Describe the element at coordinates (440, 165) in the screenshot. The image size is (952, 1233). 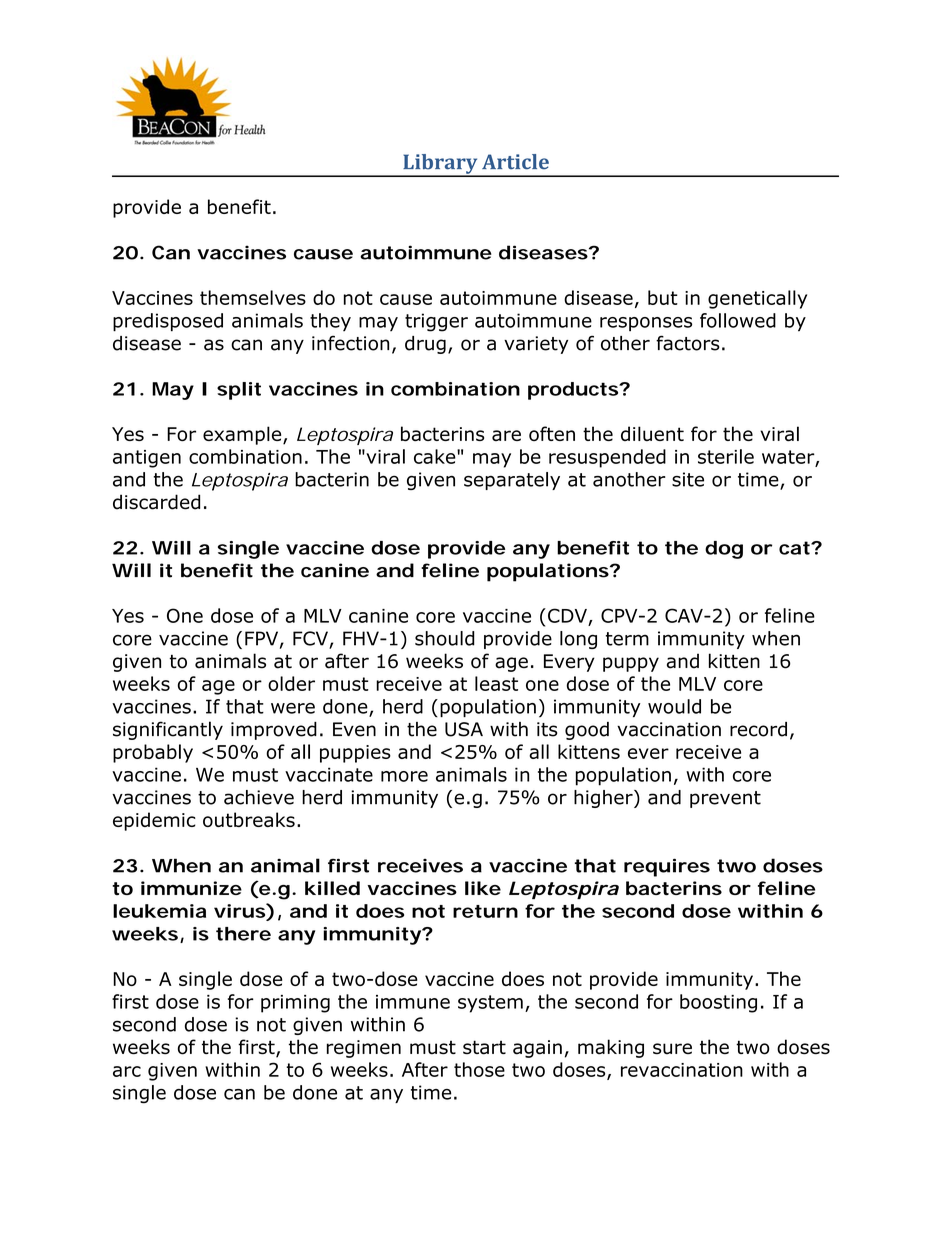
I see `Library` at that location.
